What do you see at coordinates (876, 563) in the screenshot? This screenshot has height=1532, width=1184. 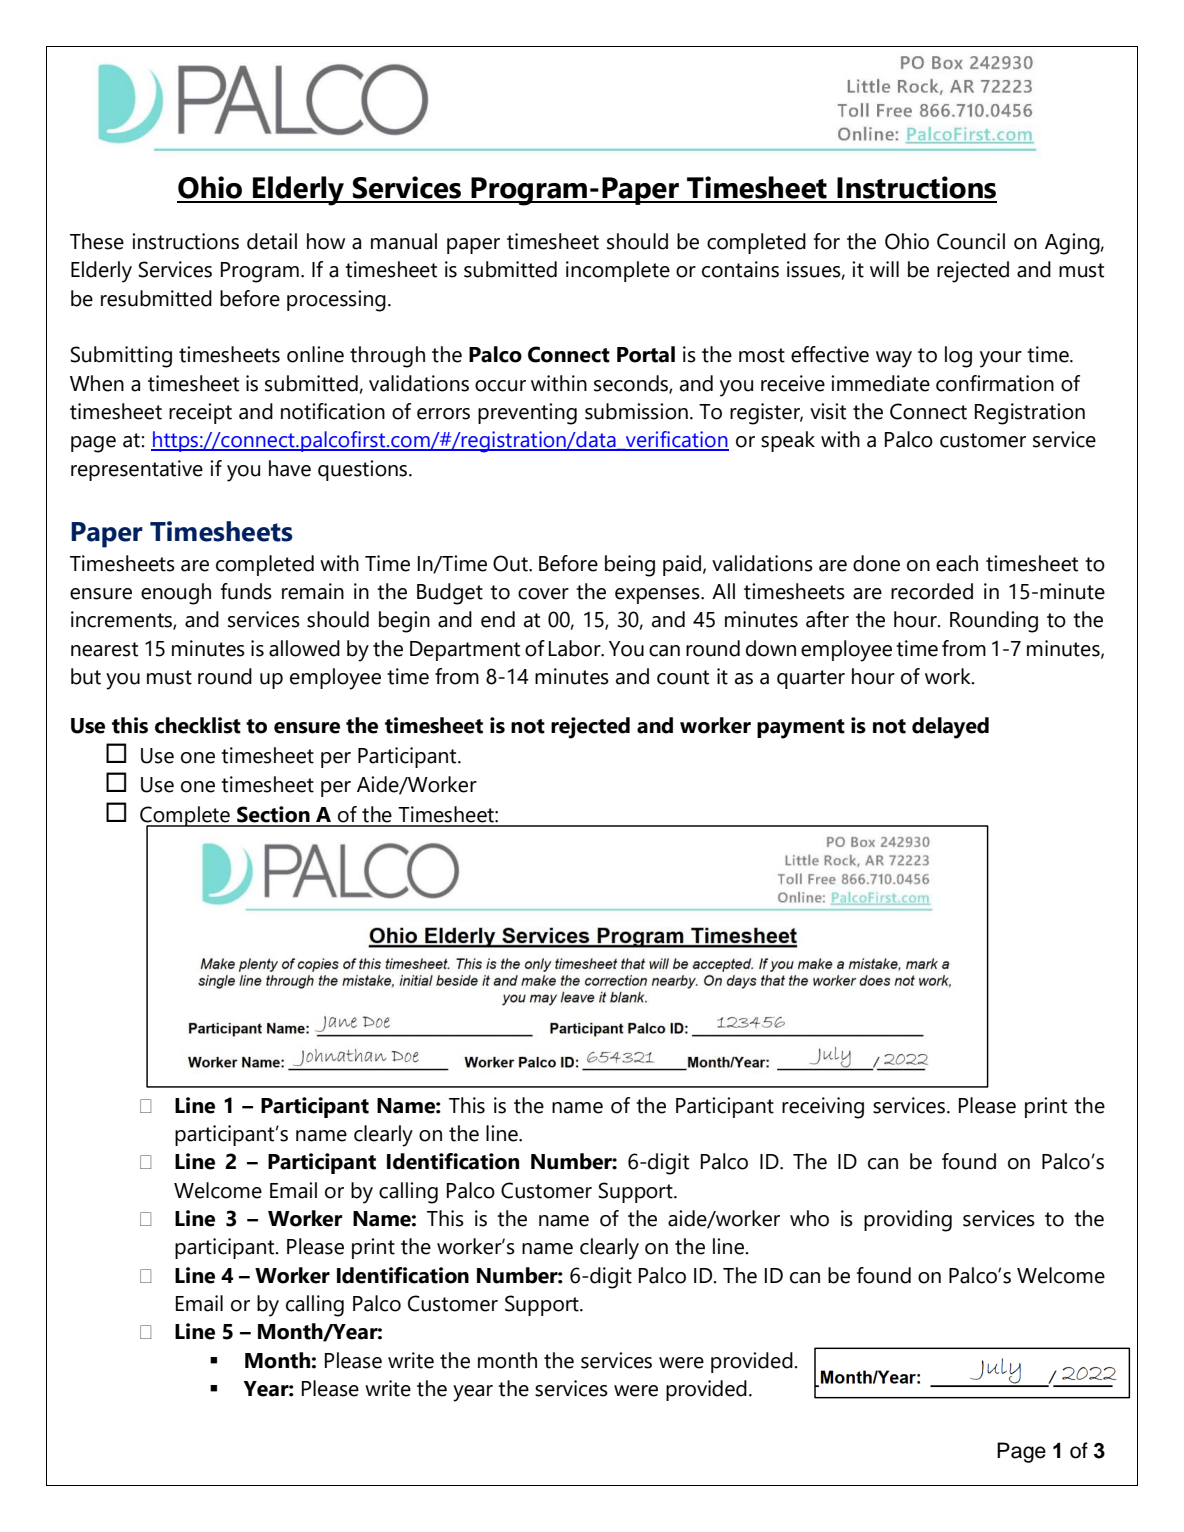 I see `done` at bounding box center [876, 563].
